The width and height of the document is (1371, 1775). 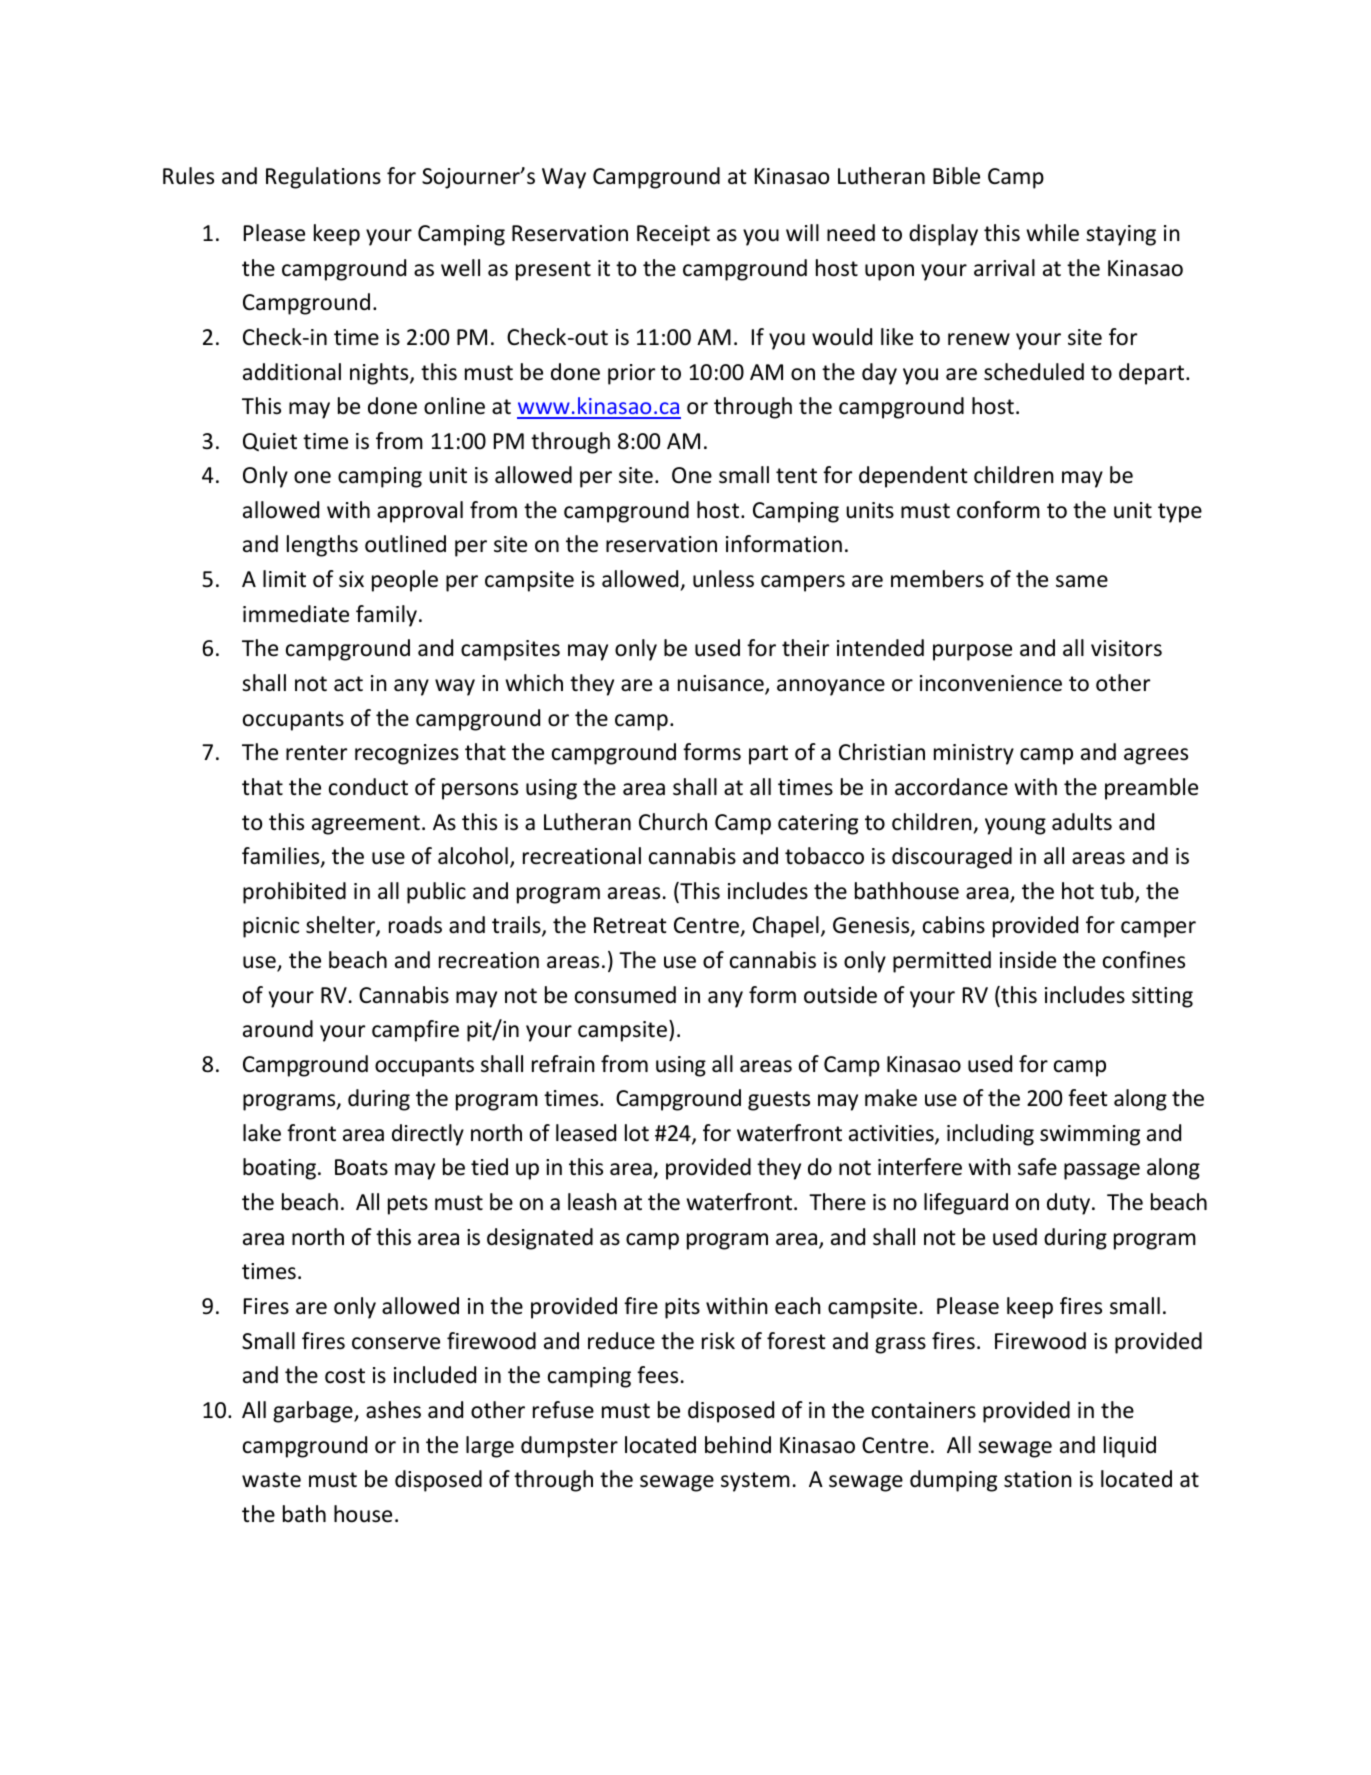 I want to click on Receipt, so click(x=673, y=235).
